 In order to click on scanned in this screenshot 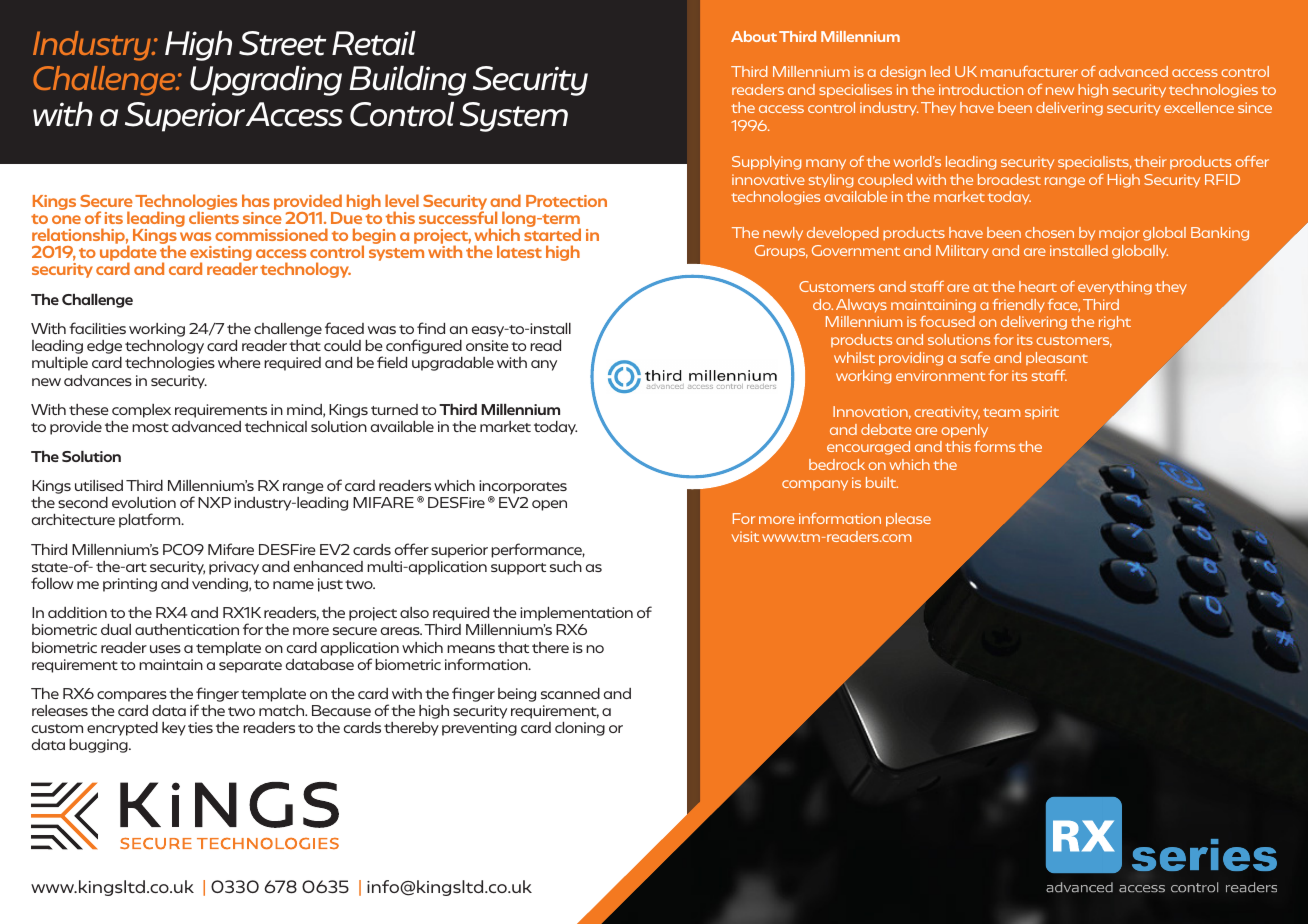, I will do `click(570, 693)`.
